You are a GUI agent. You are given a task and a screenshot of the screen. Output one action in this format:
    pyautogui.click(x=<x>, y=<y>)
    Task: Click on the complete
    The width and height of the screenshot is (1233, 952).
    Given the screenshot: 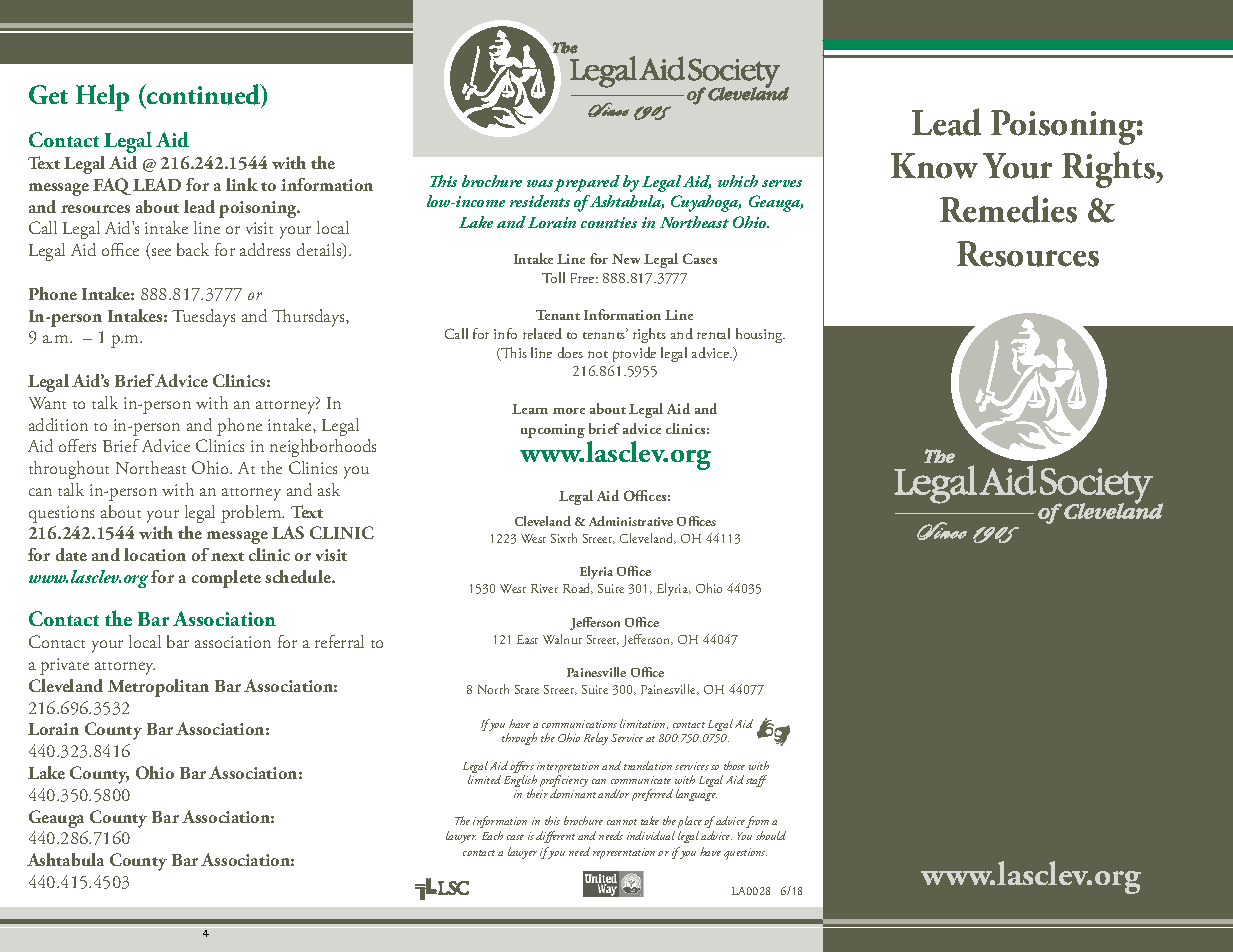 What is the action you would take?
    pyautogui.click(x=226, y=579)
